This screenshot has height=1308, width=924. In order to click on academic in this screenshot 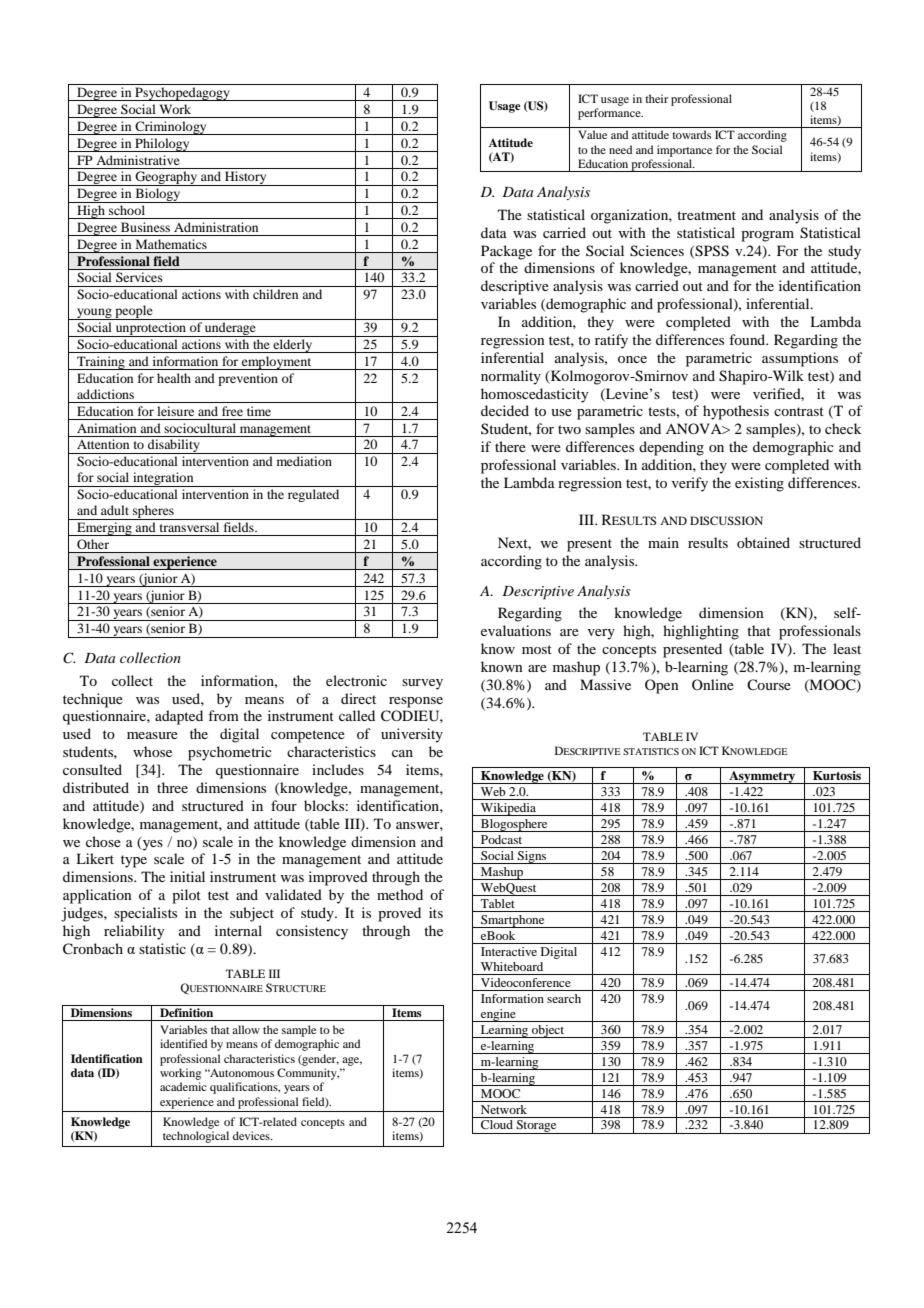, I will do `click(183, 1086)`.
